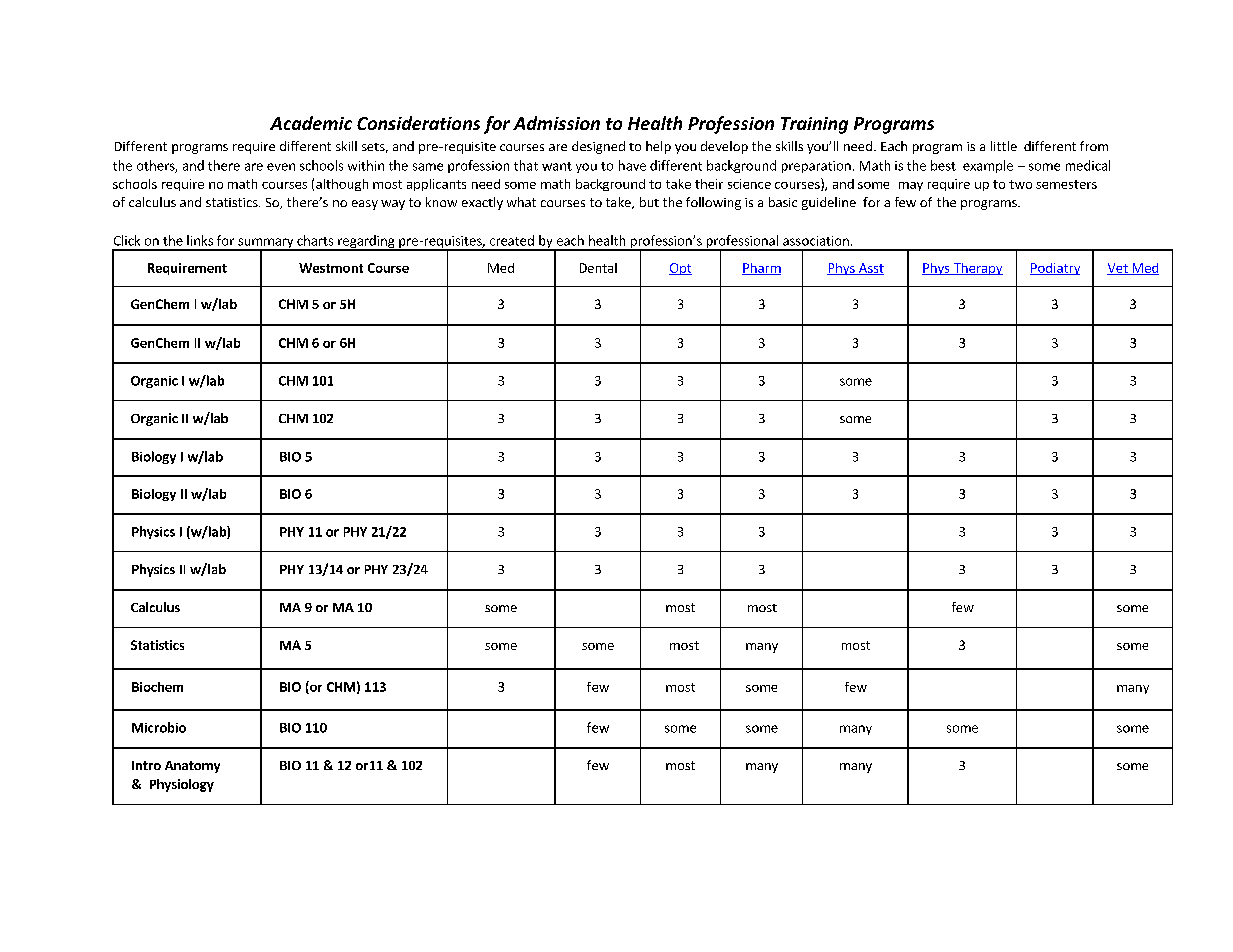 The width and height of the screenshot is (1233, 952). Describe the element at coordinates (977, 269) in the screenshot. I see `Therapy` at that location.
